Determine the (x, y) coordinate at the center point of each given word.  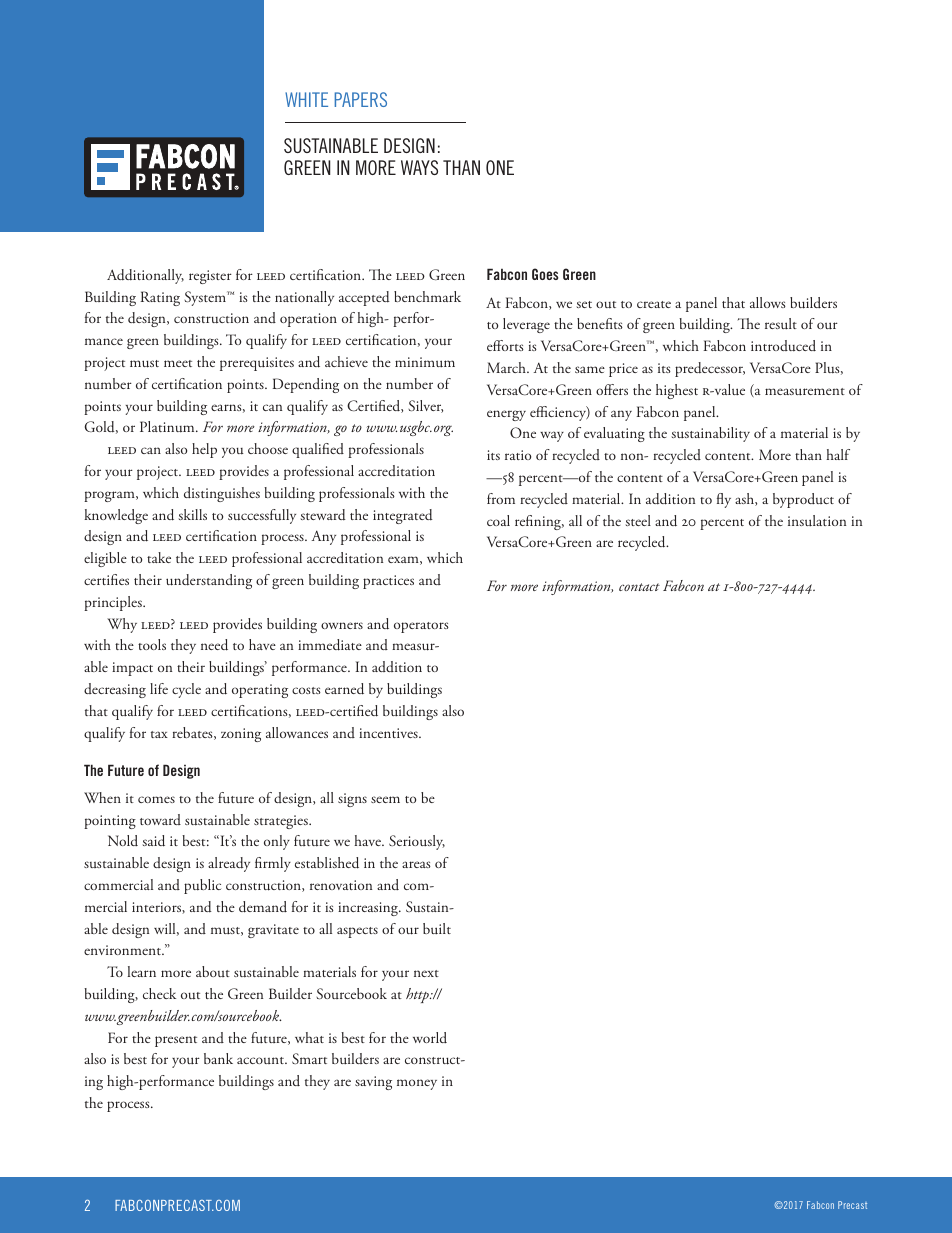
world (430, 1037)
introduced (783, 346)
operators (421, 627)
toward (160, 819)
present (176, 1041)
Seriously (417, 842)
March (507, 367)
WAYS (419, 167)
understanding (209, 581)
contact (639, 587)
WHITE (306, 99)
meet (178, 363)
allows (768, 302)
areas (416, 864)
